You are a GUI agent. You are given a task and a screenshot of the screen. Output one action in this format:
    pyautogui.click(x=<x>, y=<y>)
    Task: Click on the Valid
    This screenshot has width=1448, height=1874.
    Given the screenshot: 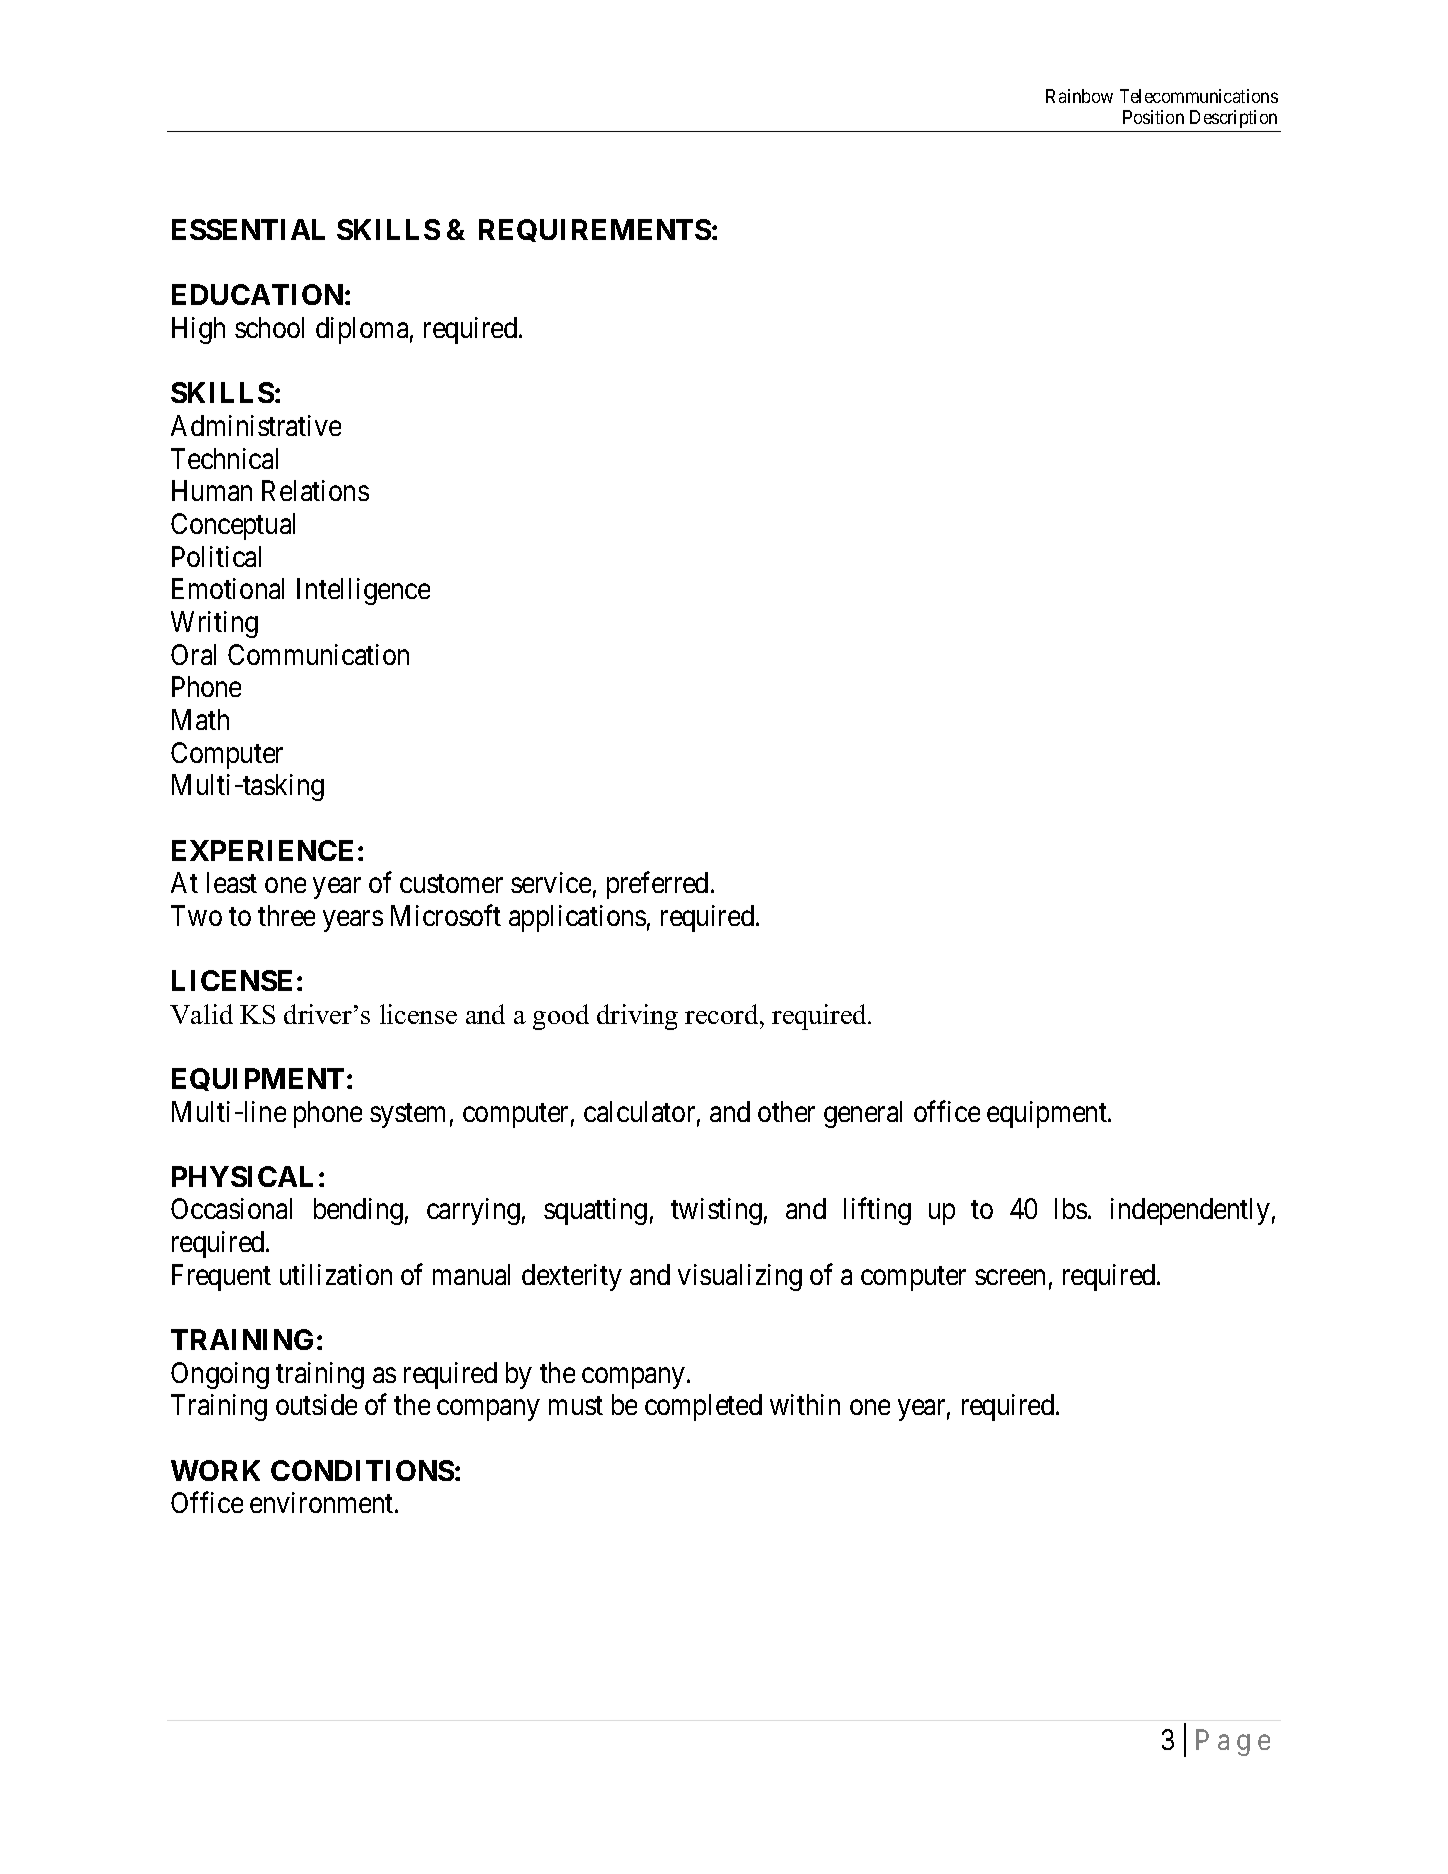 What is the action you would take?
    pyautogui.click(x=201, y=1014)
